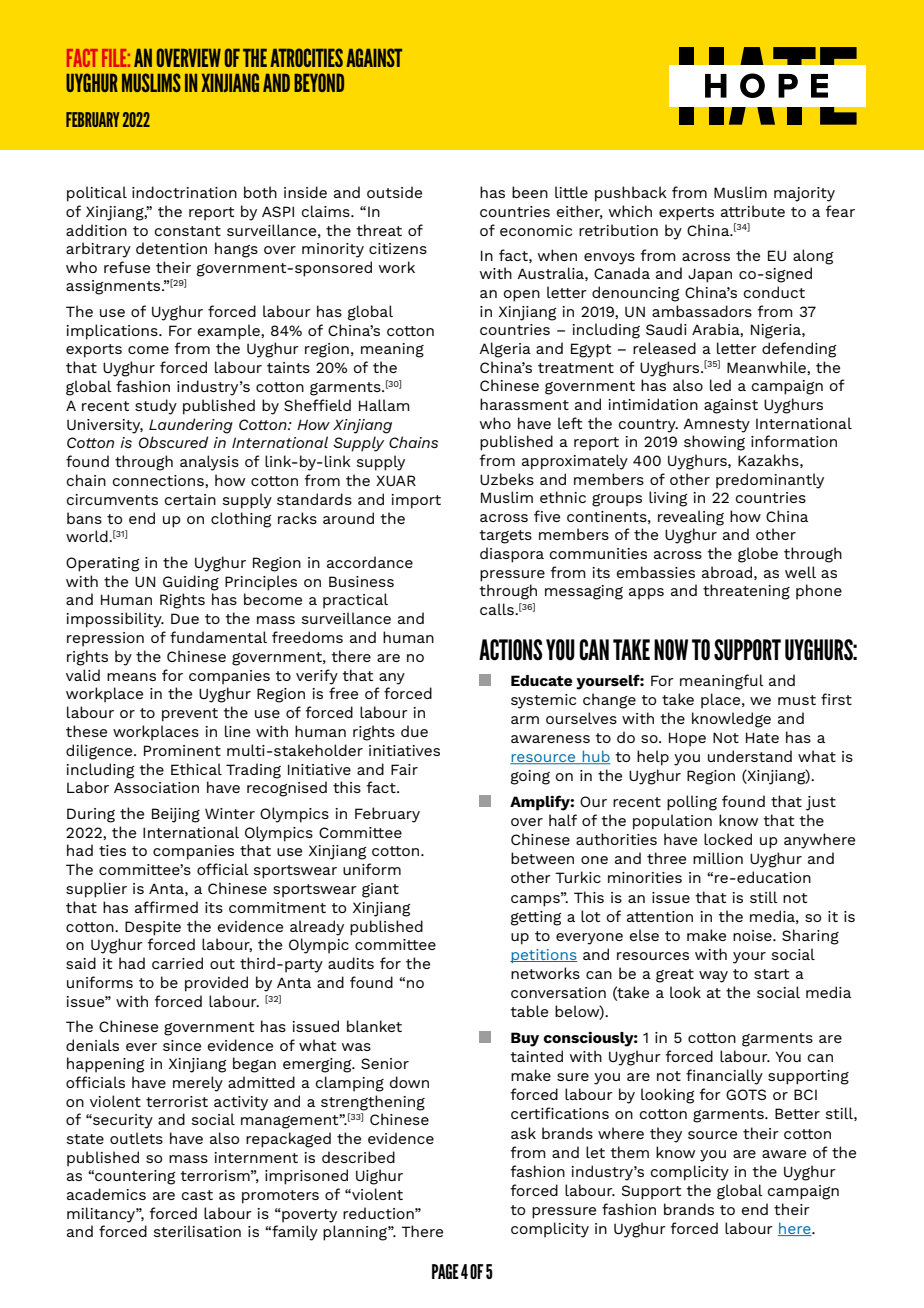 This screenshot has height=1308, width=924. Describe the element at coordinates (184, 192) in the screenshot. I see `indoctrination` at that location.
